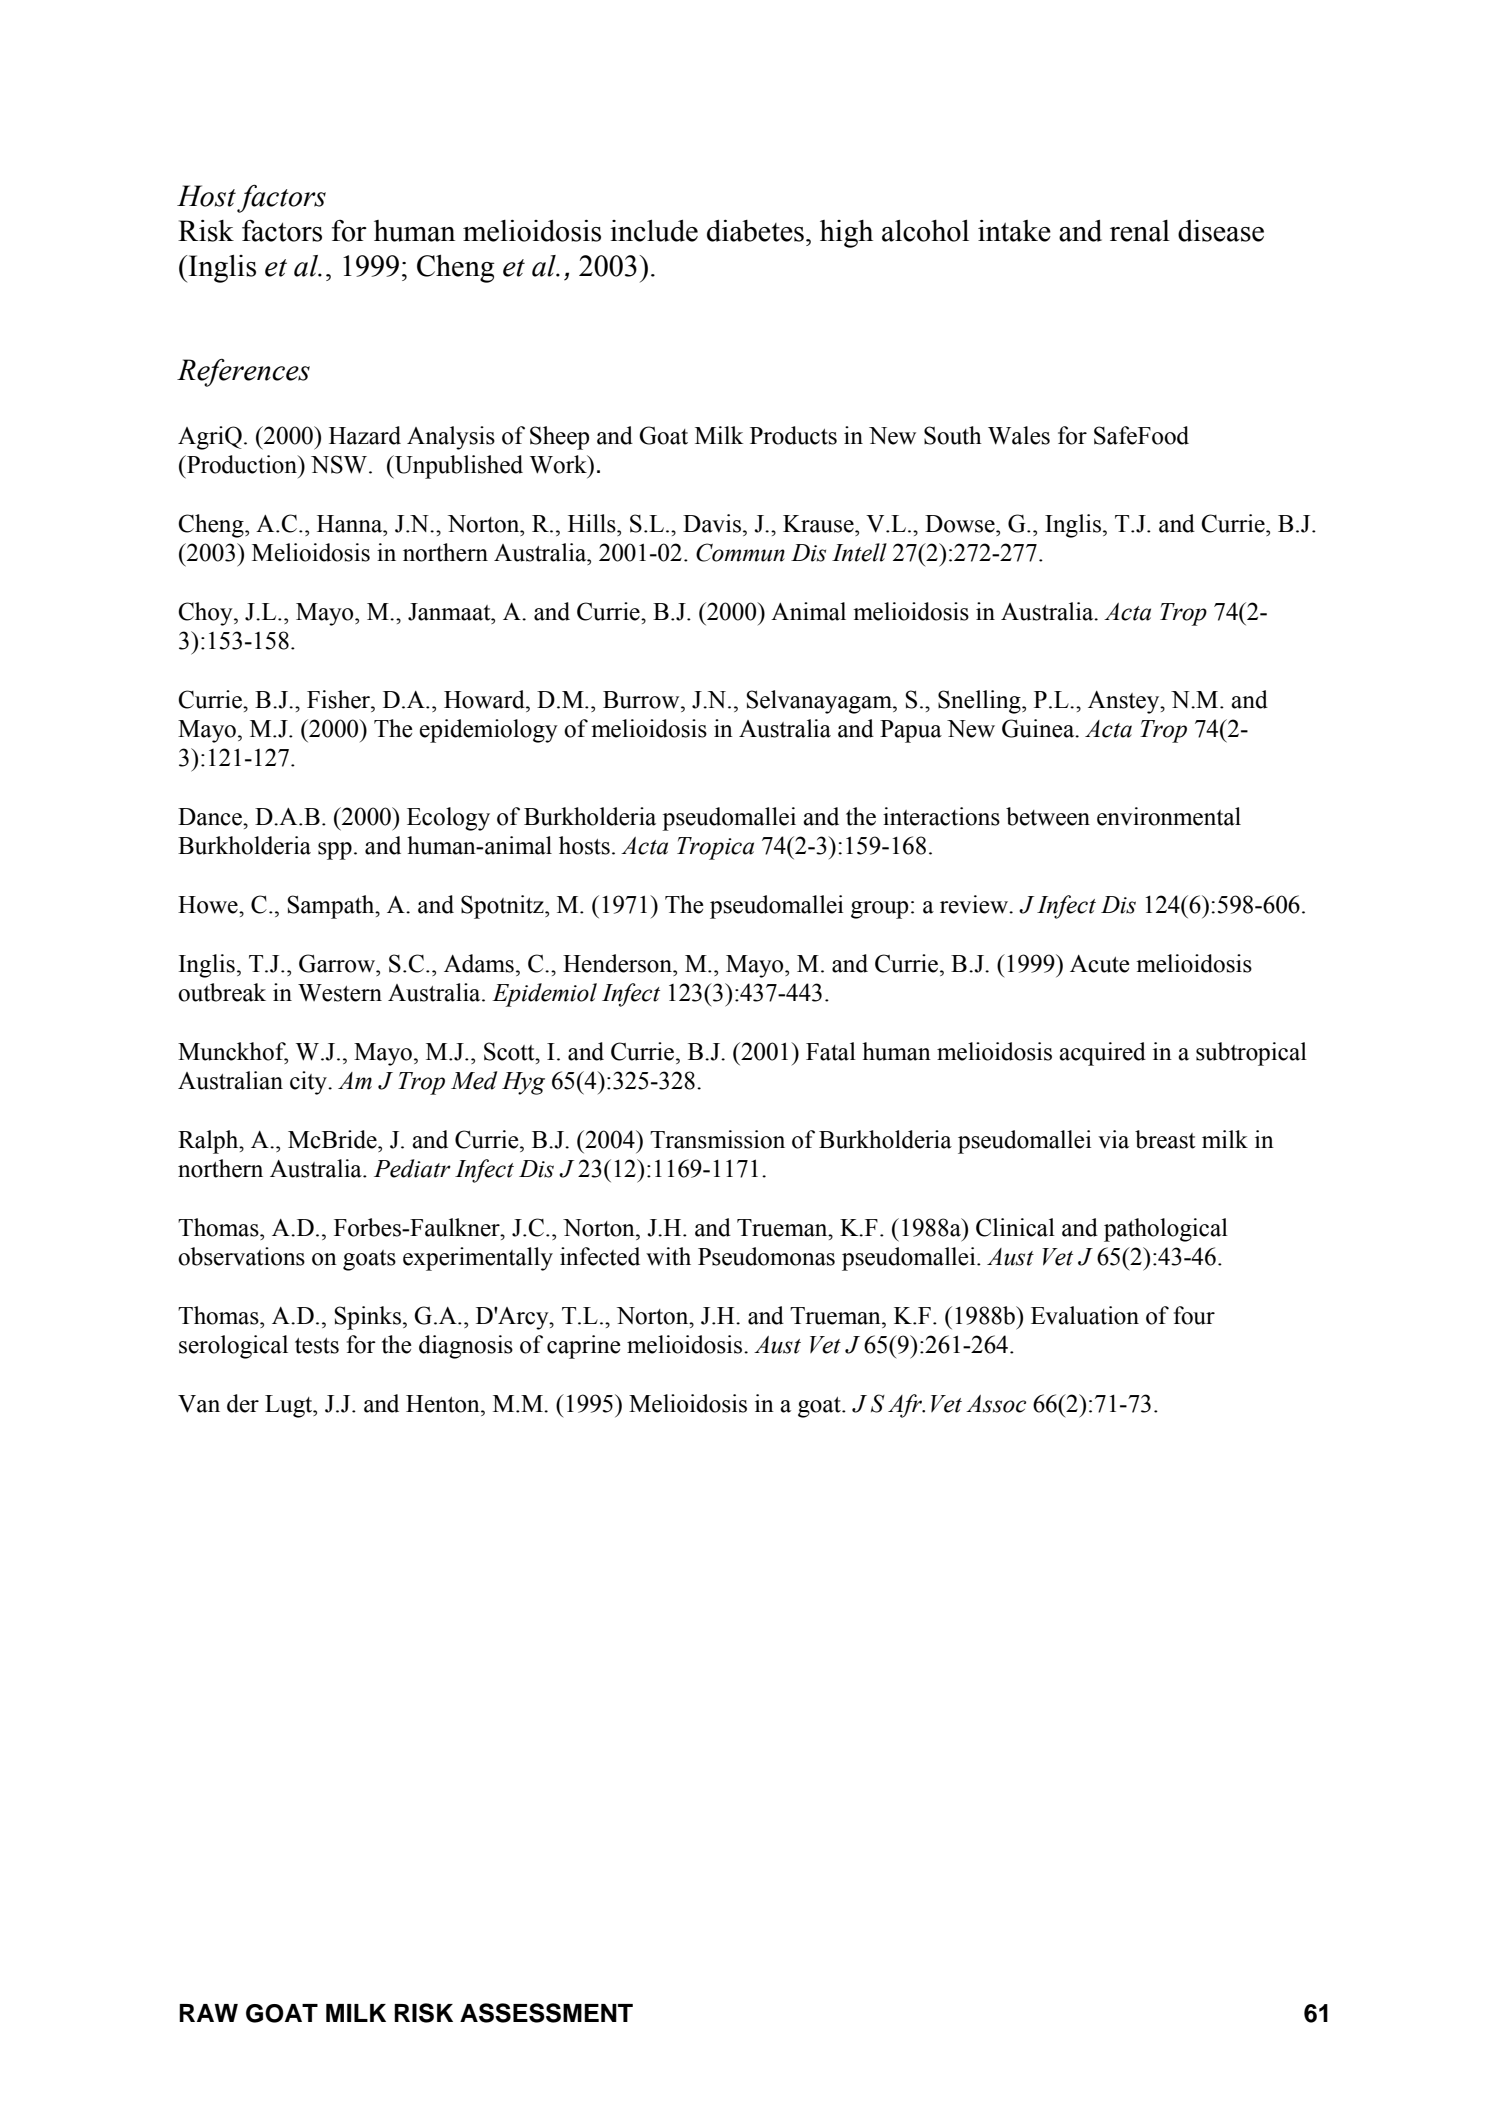  What do you see at coordinates (1085, 1315) in the page?
I see `Evaluation` at bounding box center [1085, 1315].
